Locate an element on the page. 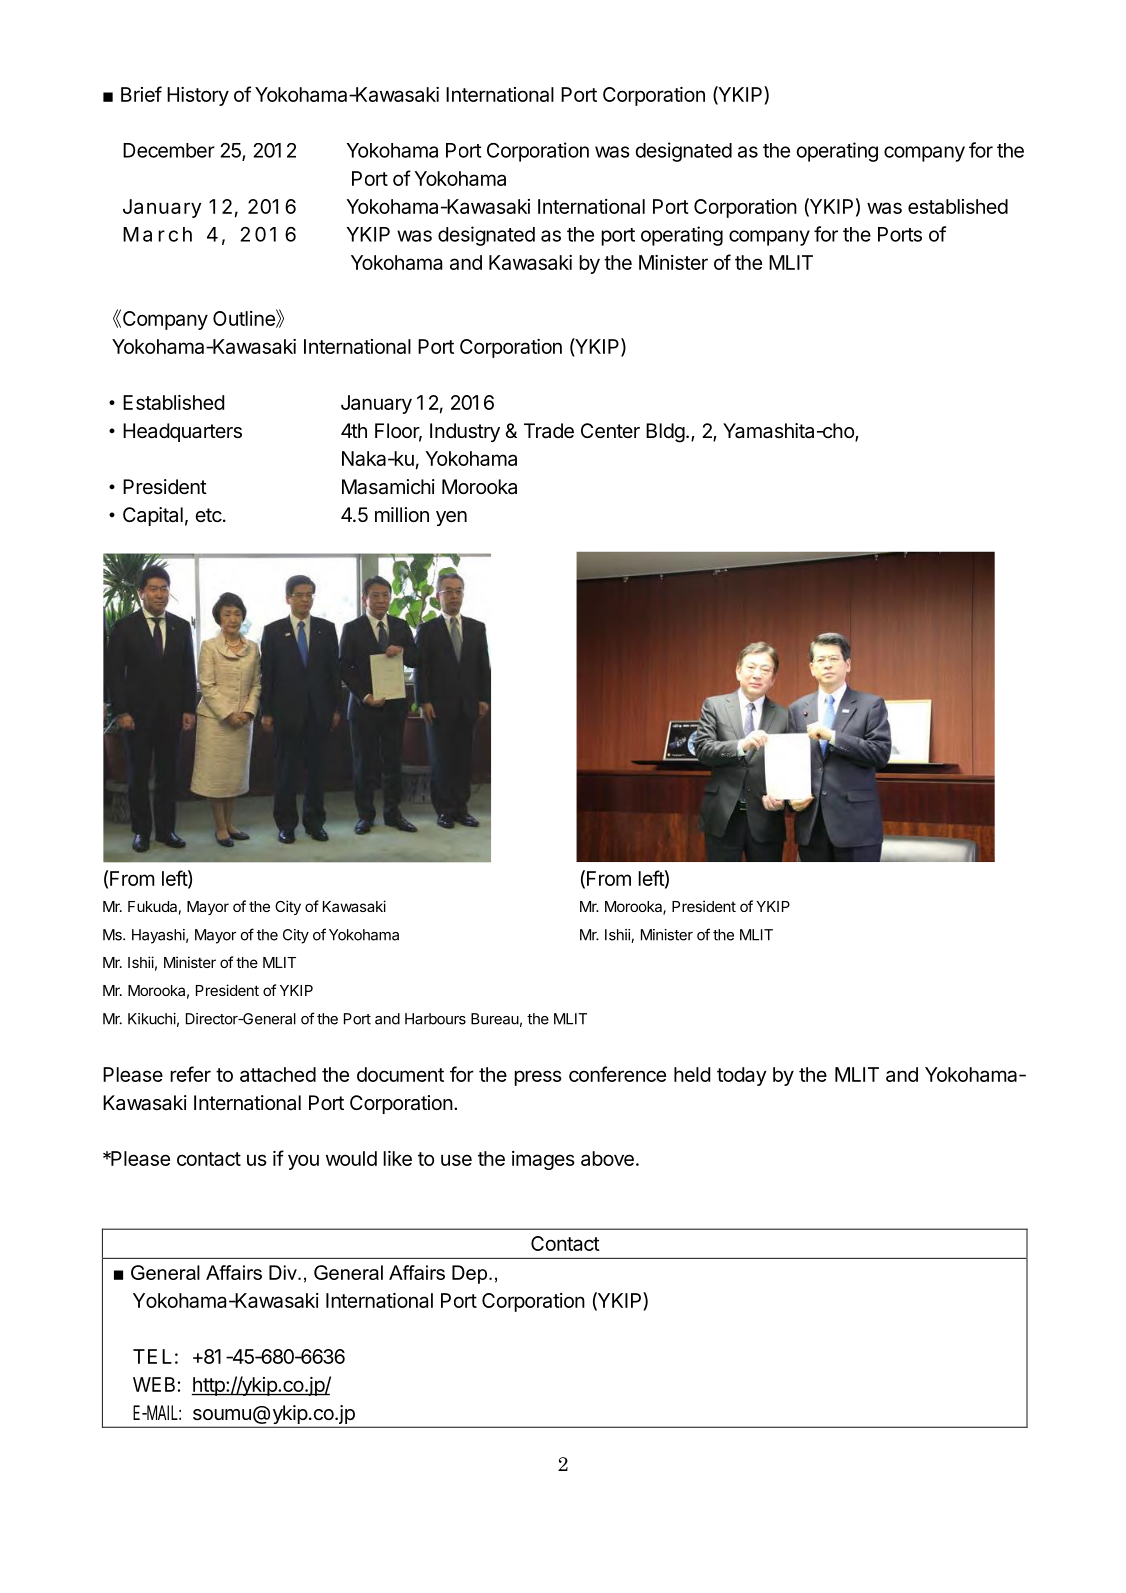  above is located at coordinates (607, 1158).
